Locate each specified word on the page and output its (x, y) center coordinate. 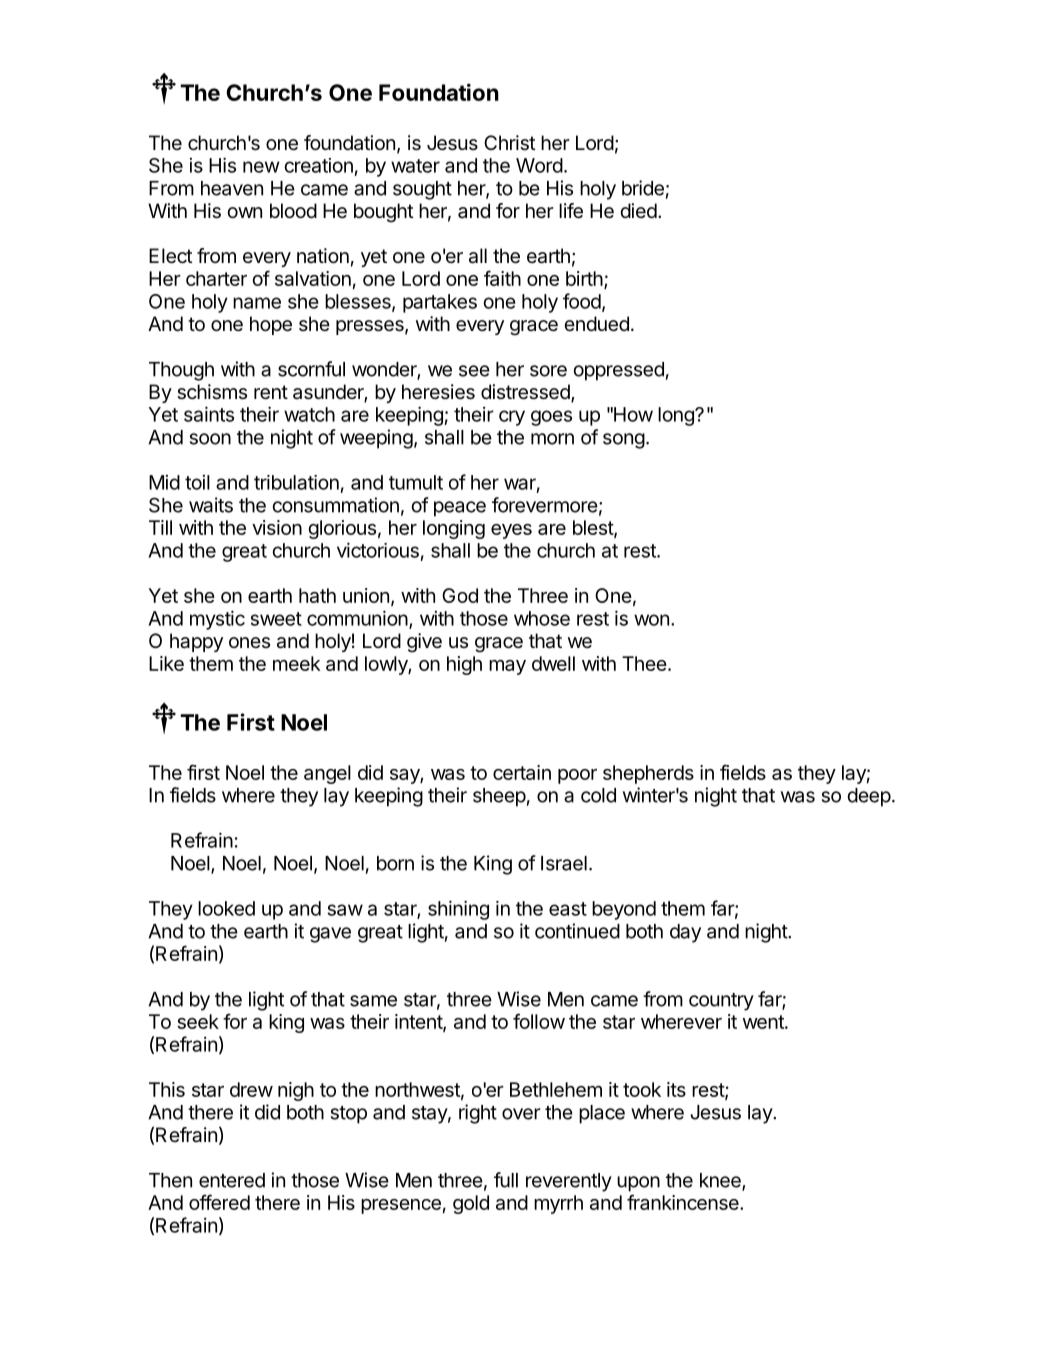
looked (226, 908)
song (624, 441)
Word (539, 165)
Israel (564, 863)
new (261, 167)
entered (232, 1180)
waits (211, 505)
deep (869, 797)
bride (643, 188)
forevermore (545, 505)
